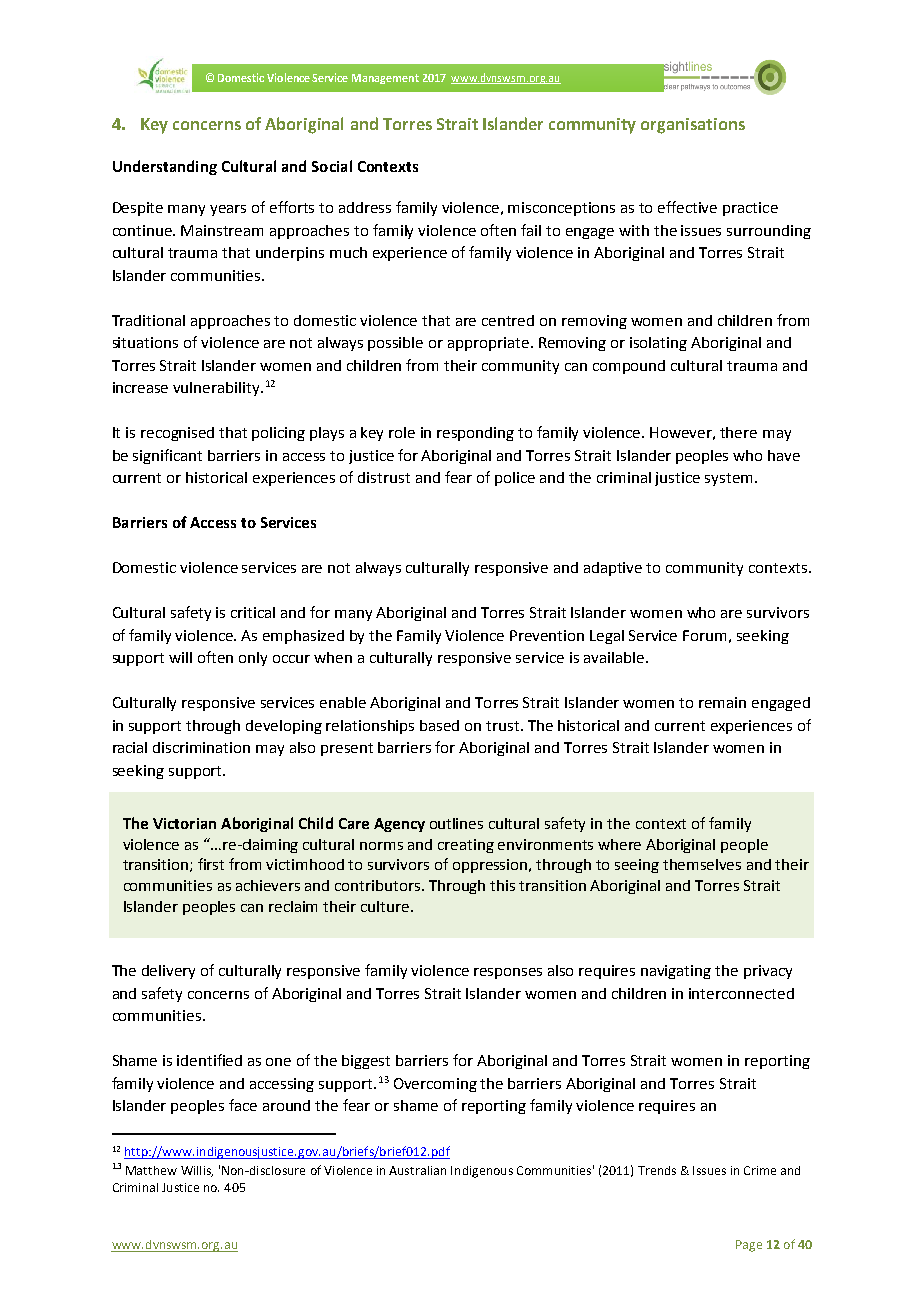 This screenshot has width=924, height=1308. What do you see at coordinates (749, 1246) in the screenshot?
I see `Page` at bounding box center [749, 1246].
